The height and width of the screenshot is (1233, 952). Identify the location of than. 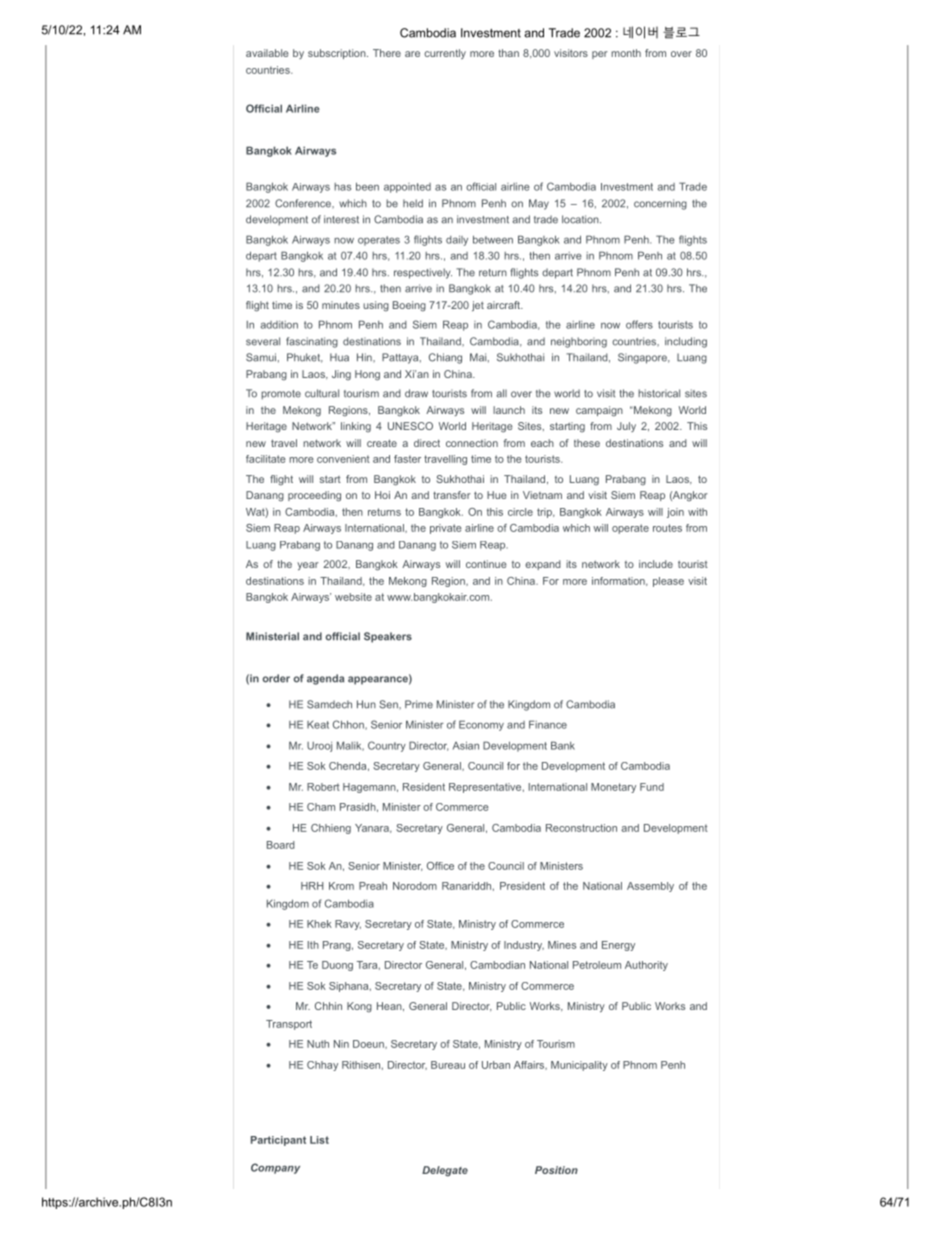
(508, 53).
